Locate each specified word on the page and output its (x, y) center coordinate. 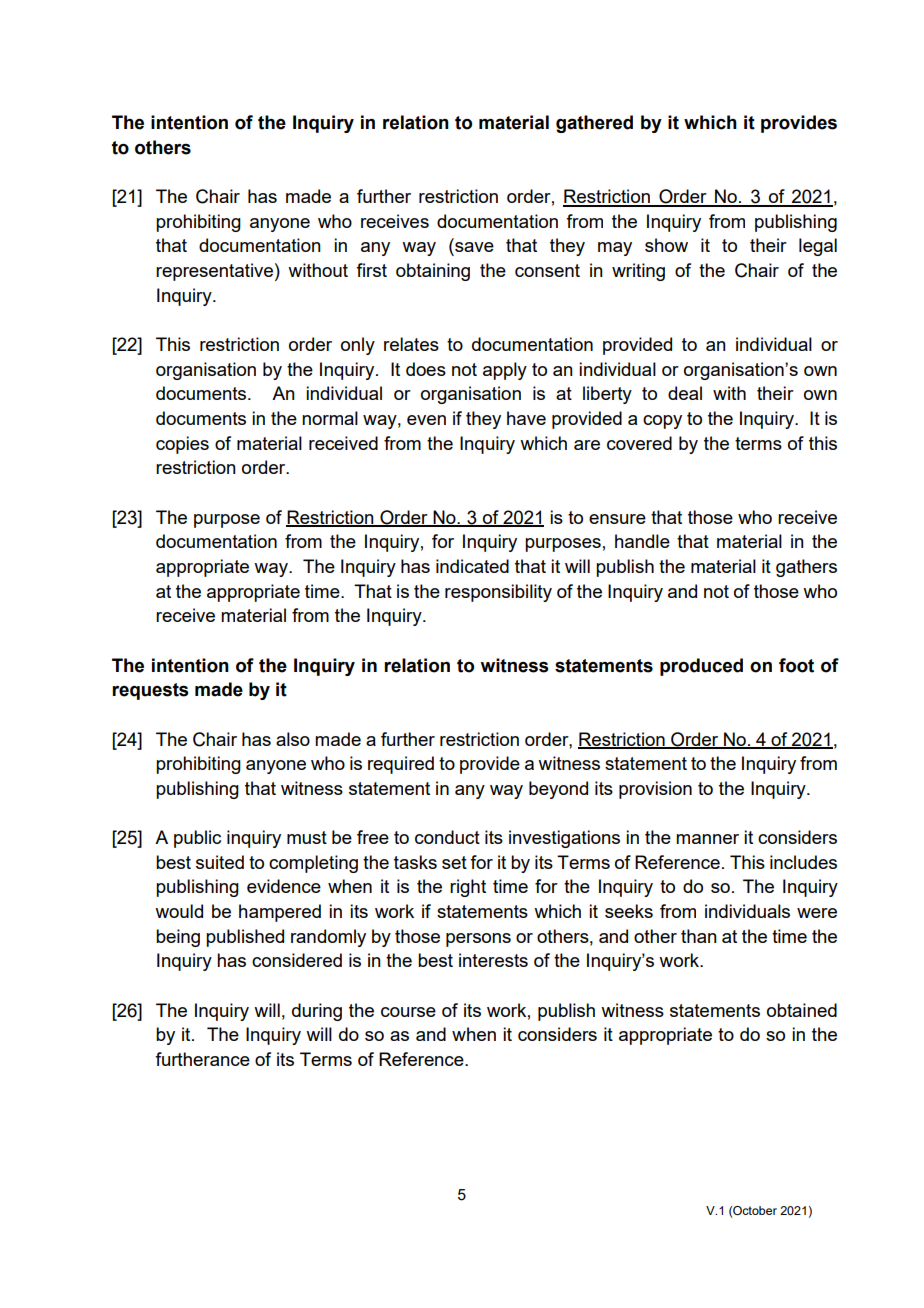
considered (297, 960)
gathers (806, 568)
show (666, 245)
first (371, 270)
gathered (594, 124)
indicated (472, 566)
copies (182, 445)
